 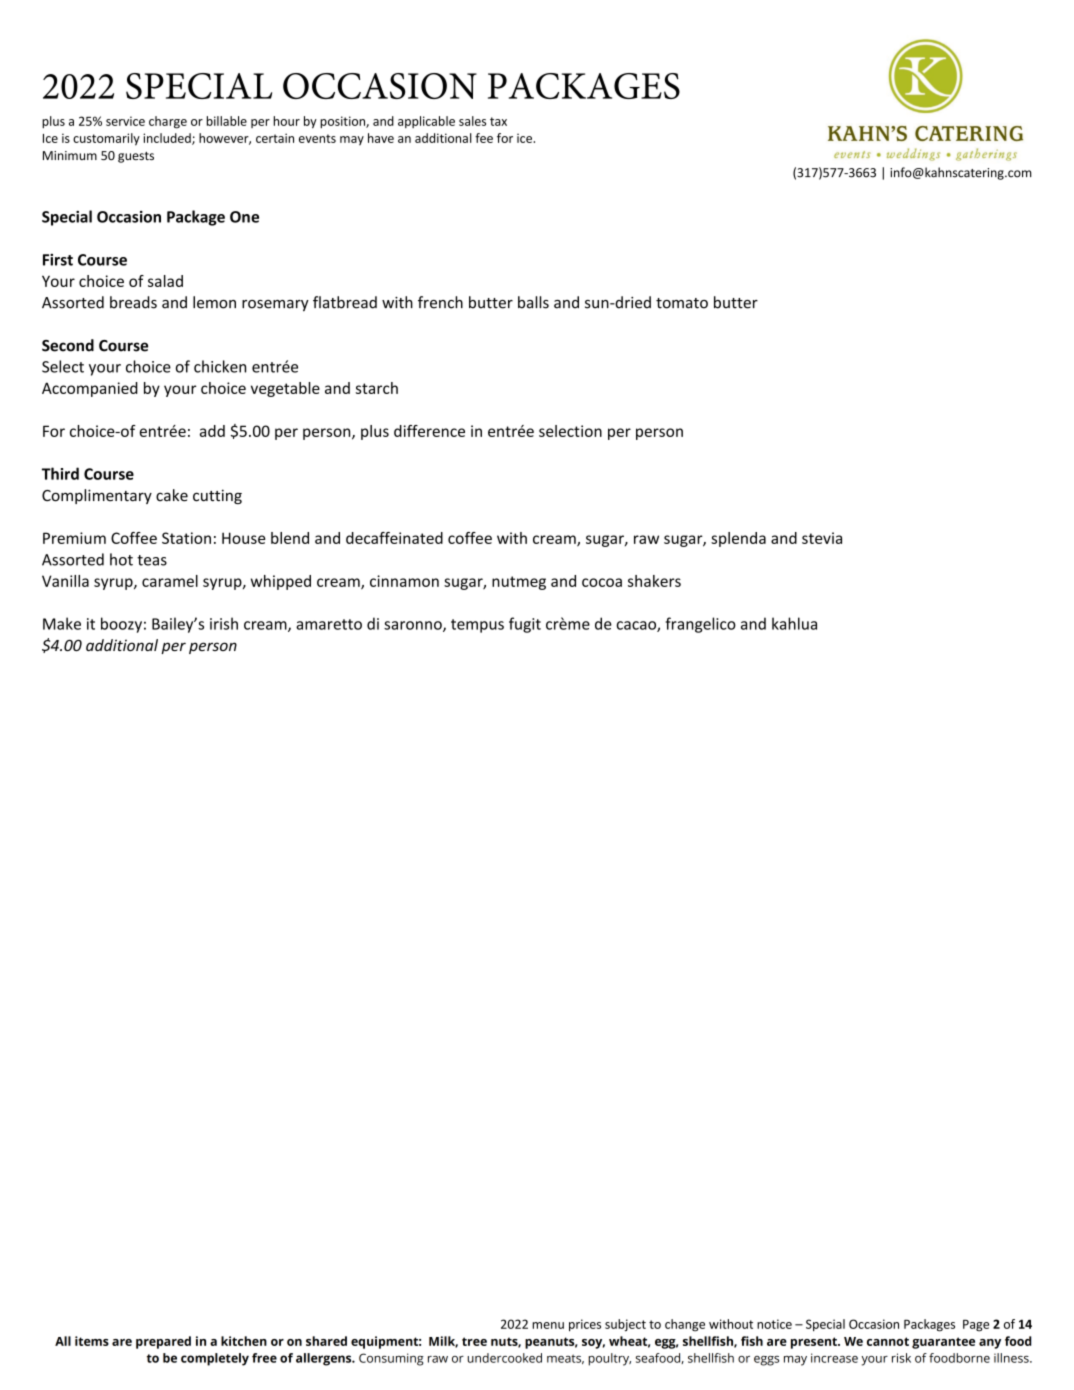 I want to click on kahlua, so click(x=794, y=623).
